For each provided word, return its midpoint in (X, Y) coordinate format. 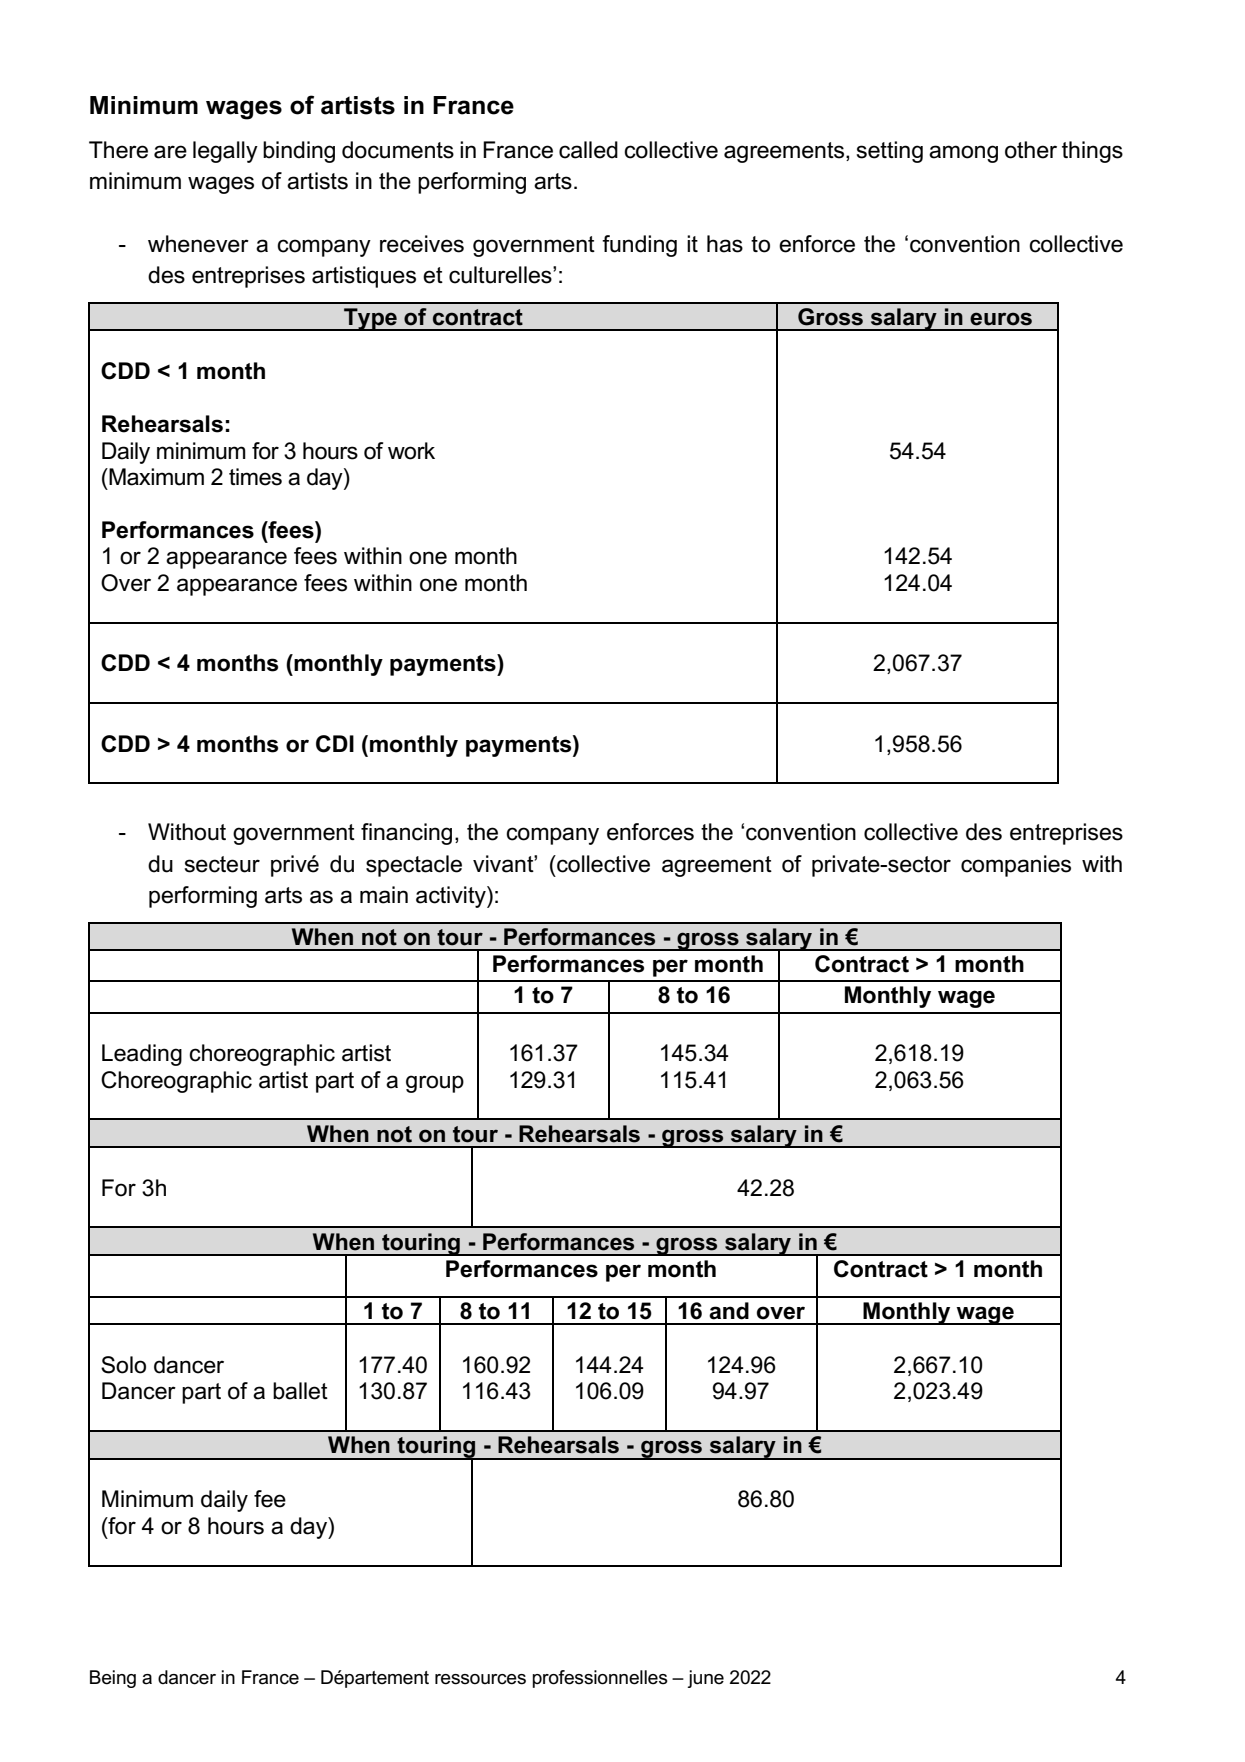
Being (113, 1679)
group (435, 1084)
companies (1016, 866)
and (729, 1311)
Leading (142, 1055)
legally (225, 152)
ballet (300, 1391)
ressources (480, 1679)
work (411, 451)
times (255, 477)
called (588, 150)
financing (406, 834)
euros (1001, 319)
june (705, 1679)
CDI (335, 744)
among (963, 154)
